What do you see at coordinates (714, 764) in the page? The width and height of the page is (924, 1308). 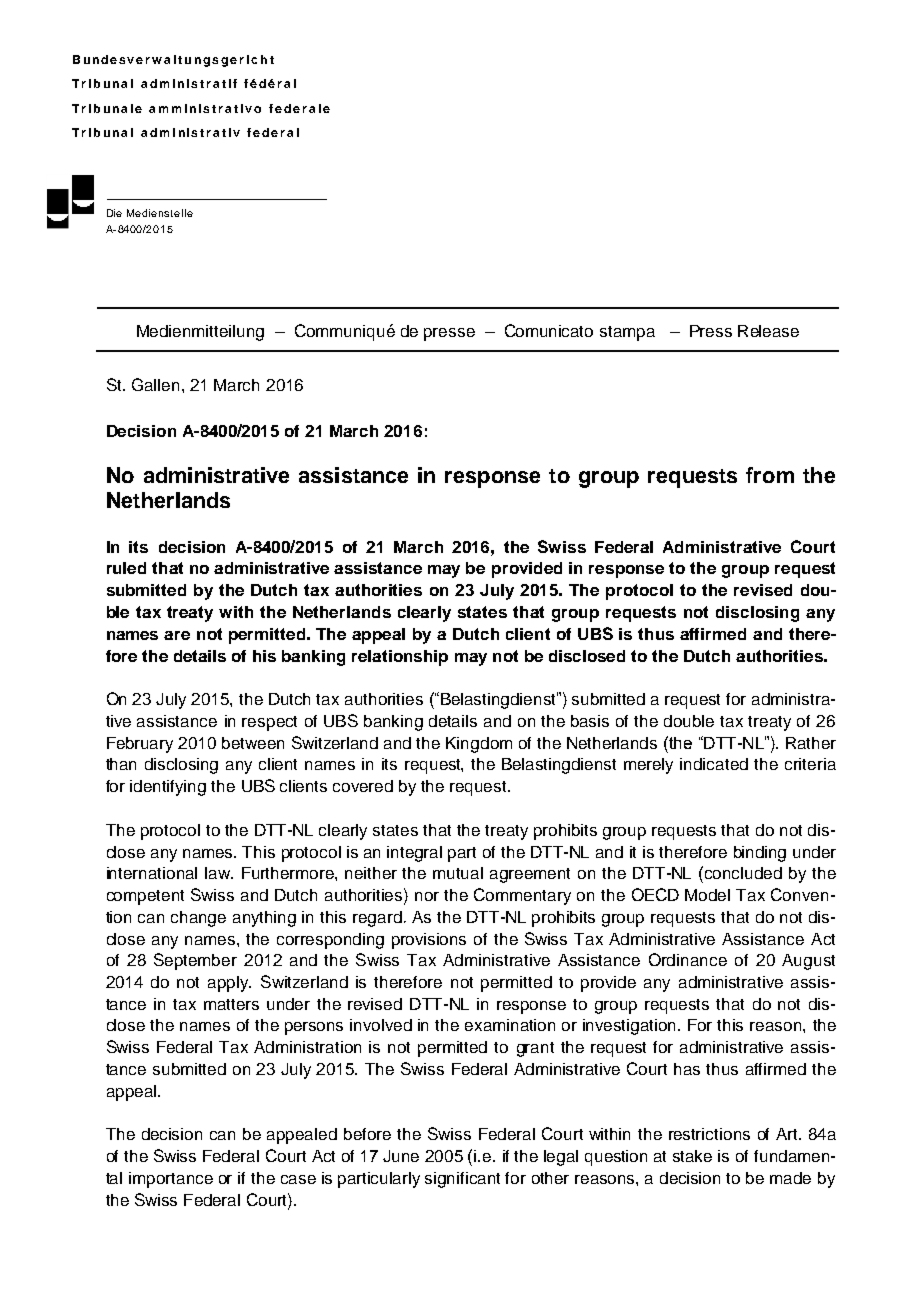 I see `indicated` at bounding box center [714, 764].
